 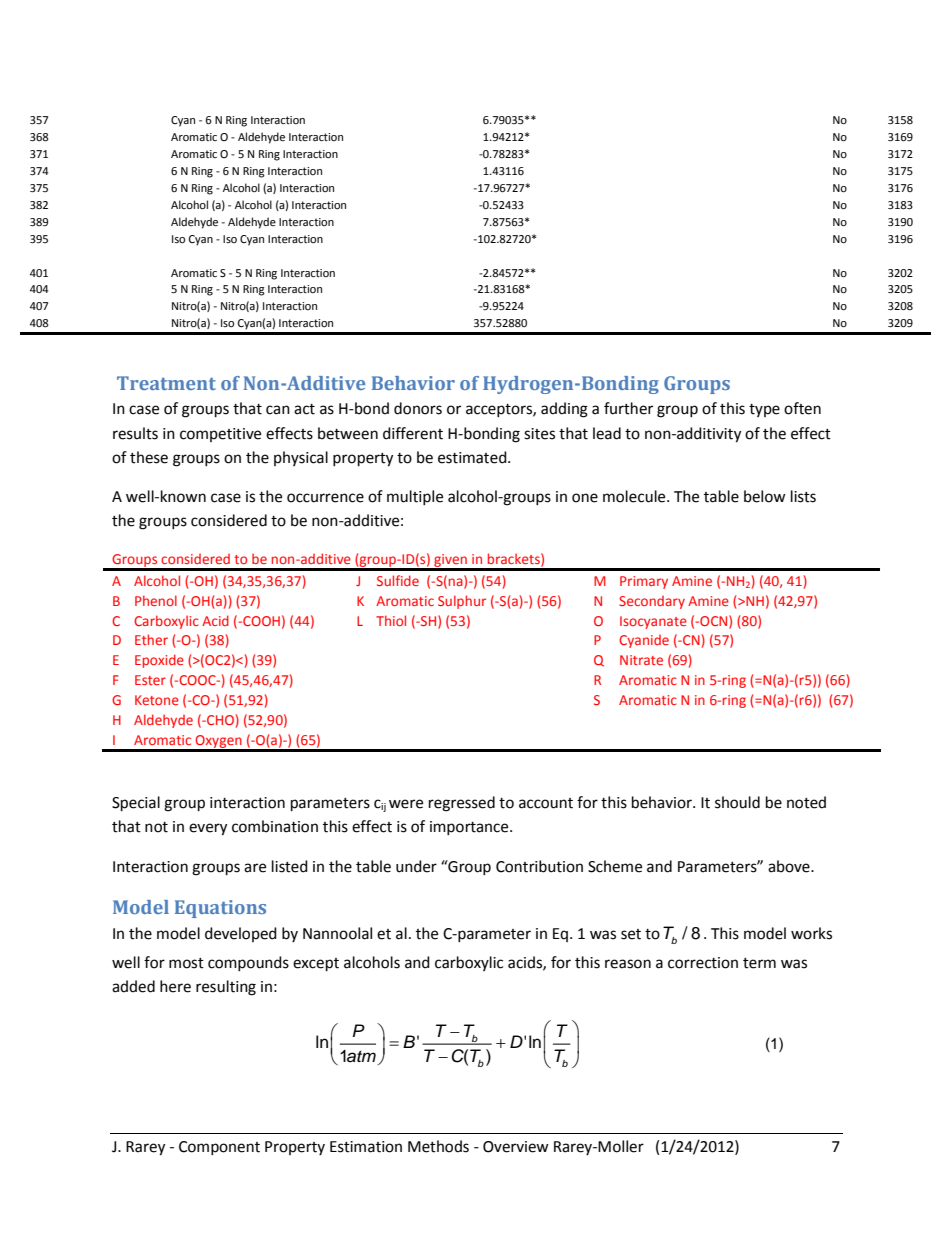 I want to click on Component, so click(x=219, y=1148).
